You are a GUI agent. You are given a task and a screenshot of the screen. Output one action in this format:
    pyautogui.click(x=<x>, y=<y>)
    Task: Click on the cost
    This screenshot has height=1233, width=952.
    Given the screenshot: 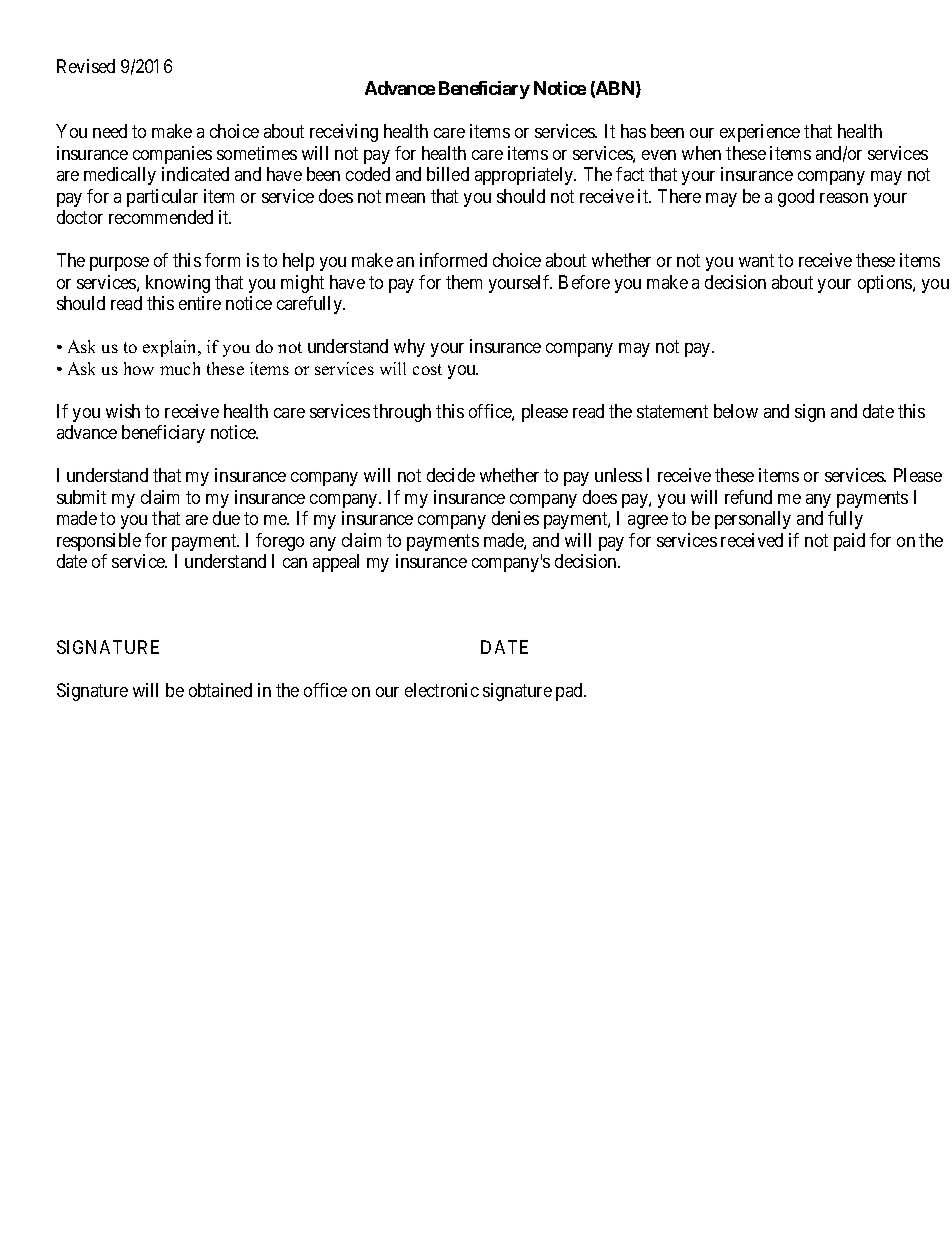 What is the action you would take?
    pyautogui.click(x=427, y=369)
